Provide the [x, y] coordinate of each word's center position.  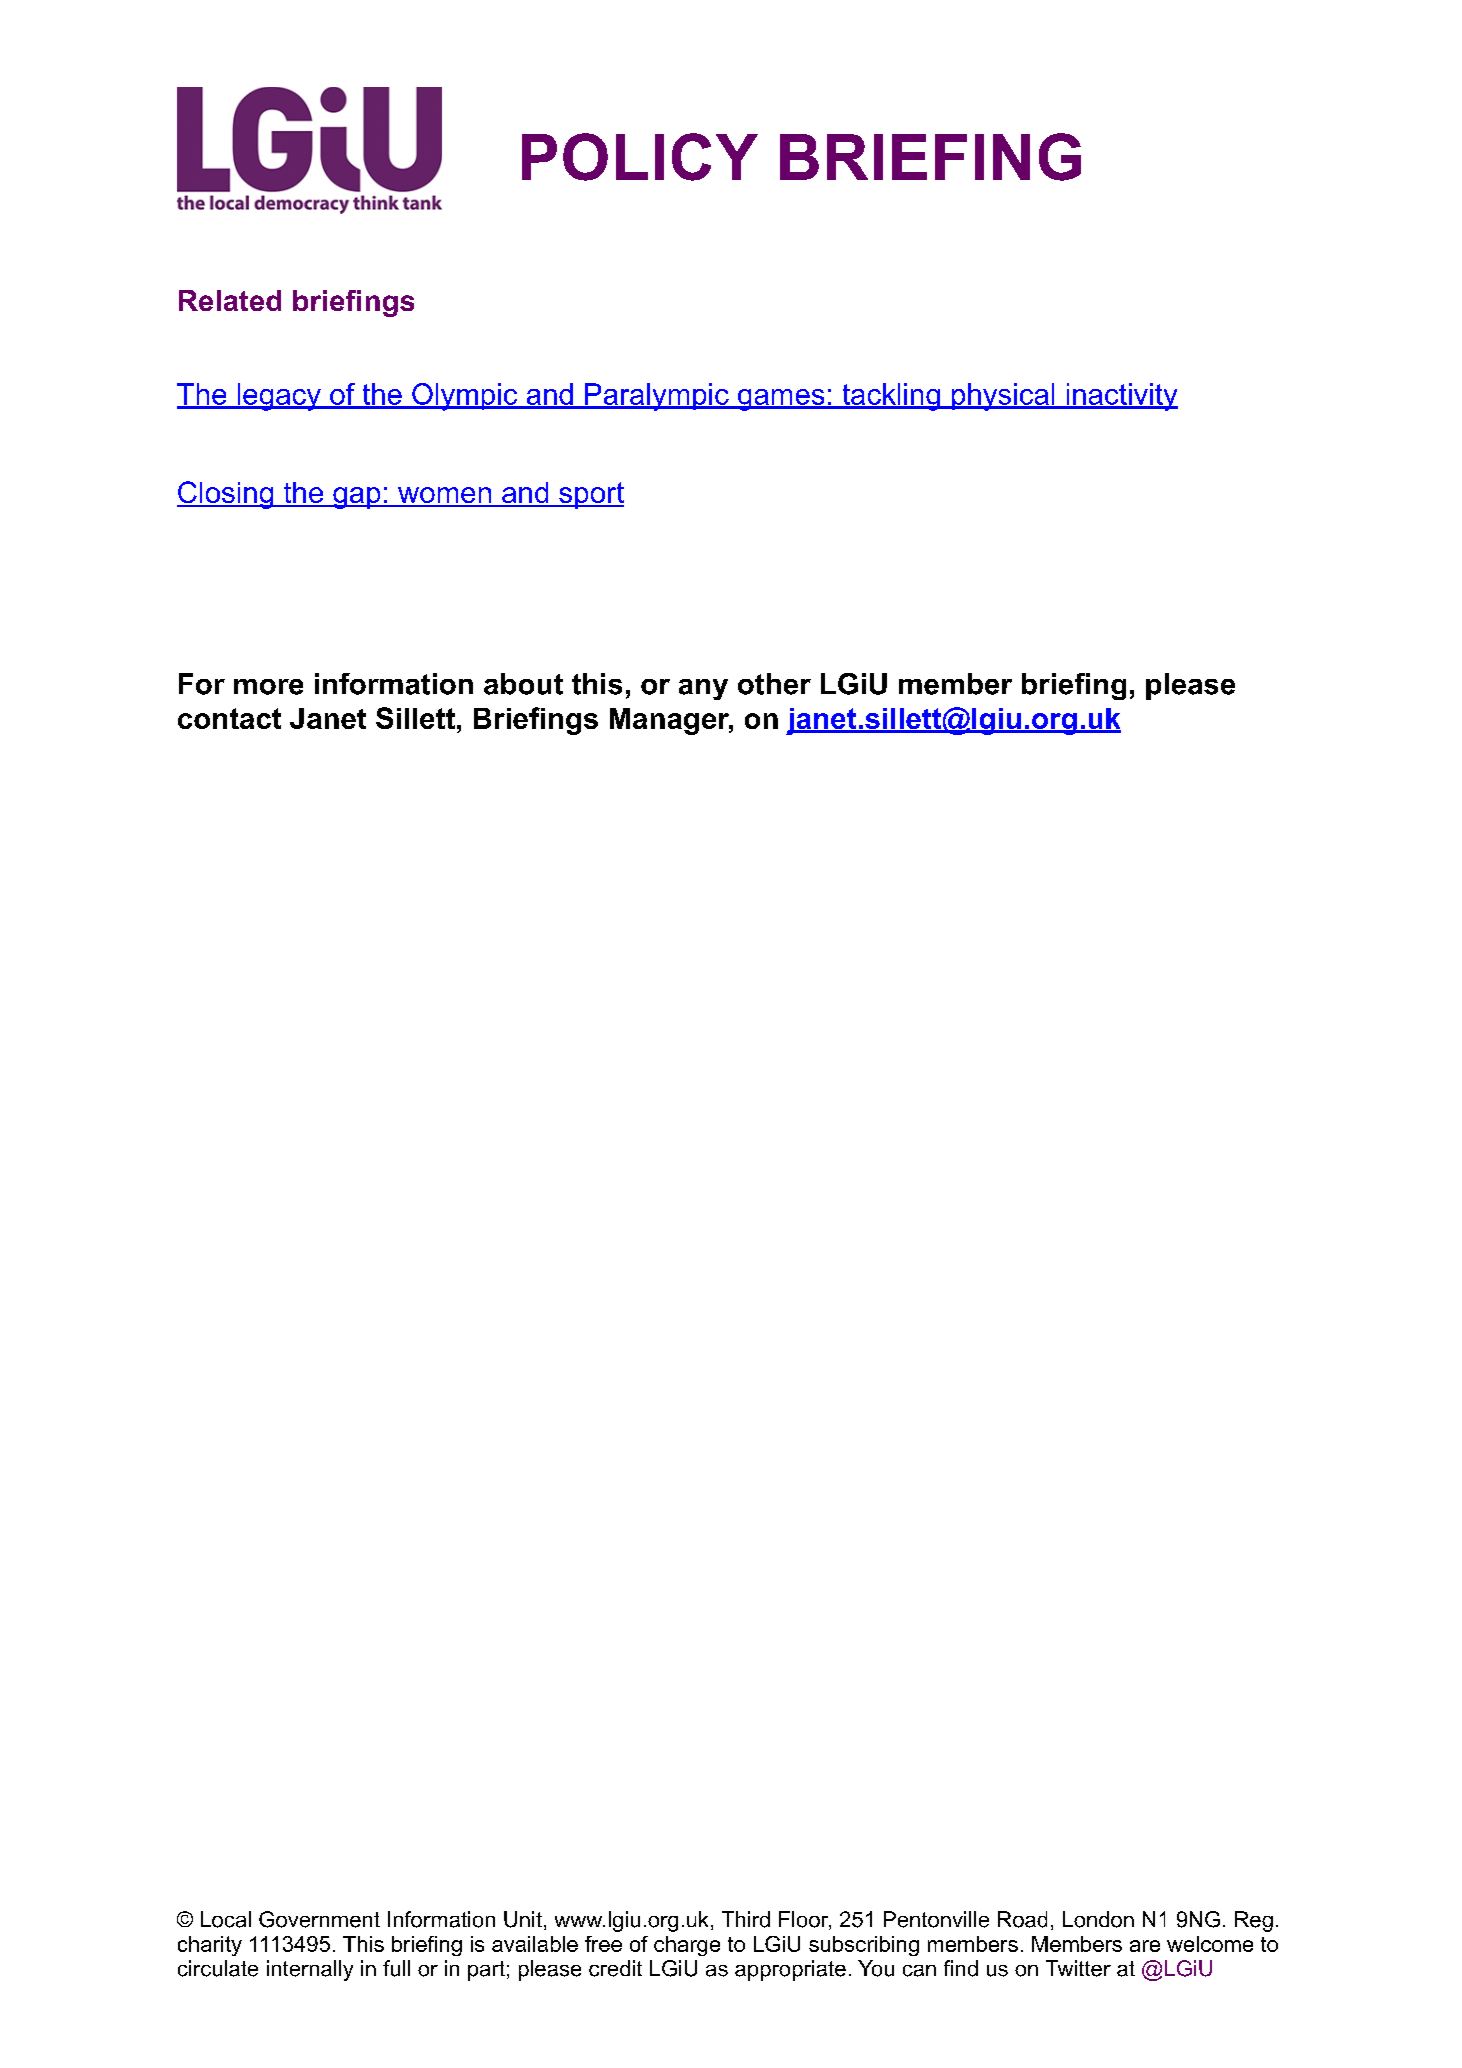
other [774, 684]
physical [1003, 397]
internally [310, 1970]
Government [319, 1919]
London [1098, 1919]
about [523, 684]
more [268, 687]
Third [746, 1919]
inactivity [1121, 397]
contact [229, 718]
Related [230, 300]
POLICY [640, 157]
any [703, 689]
